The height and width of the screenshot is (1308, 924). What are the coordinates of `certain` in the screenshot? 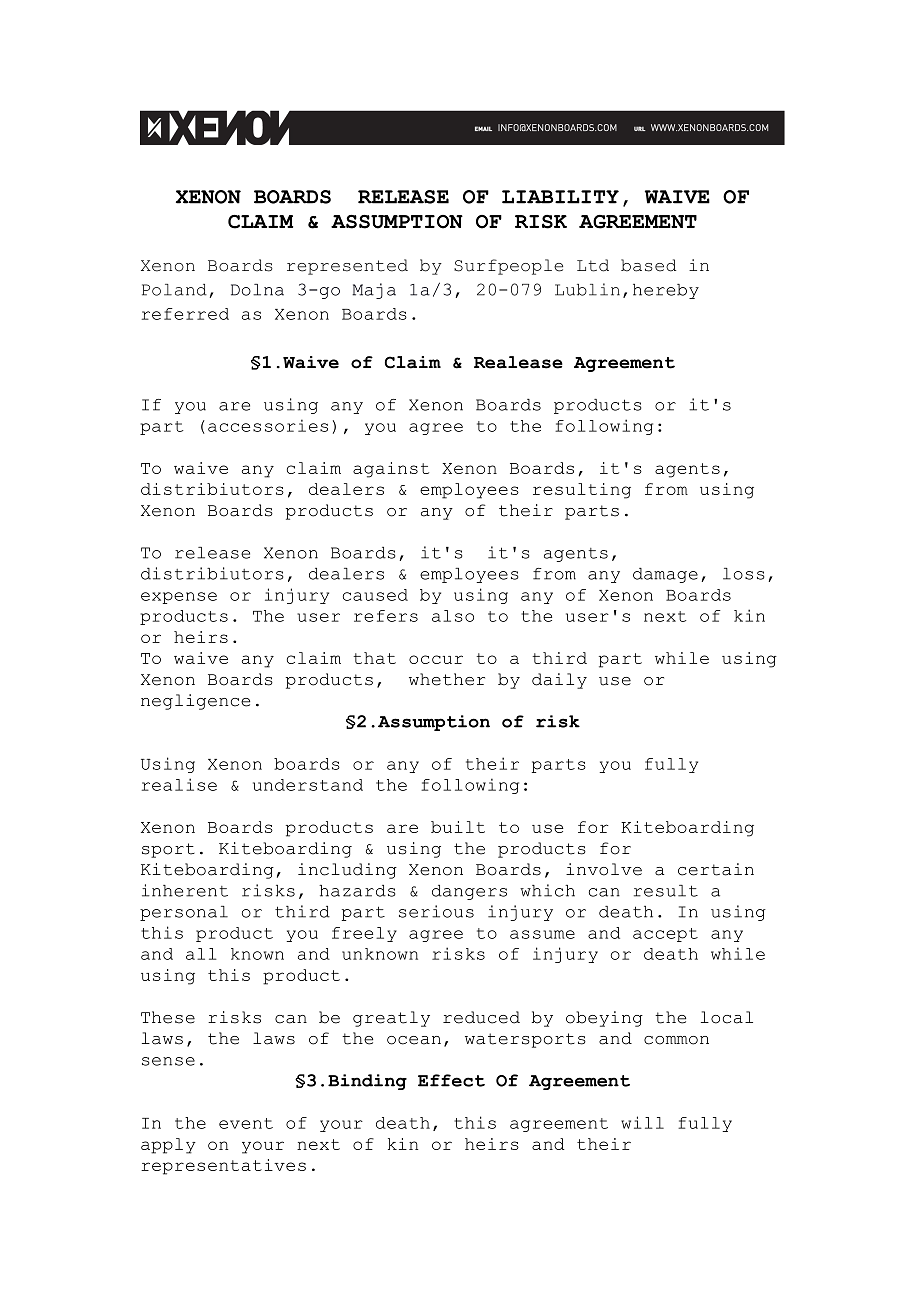 It's located at (716, 869).
